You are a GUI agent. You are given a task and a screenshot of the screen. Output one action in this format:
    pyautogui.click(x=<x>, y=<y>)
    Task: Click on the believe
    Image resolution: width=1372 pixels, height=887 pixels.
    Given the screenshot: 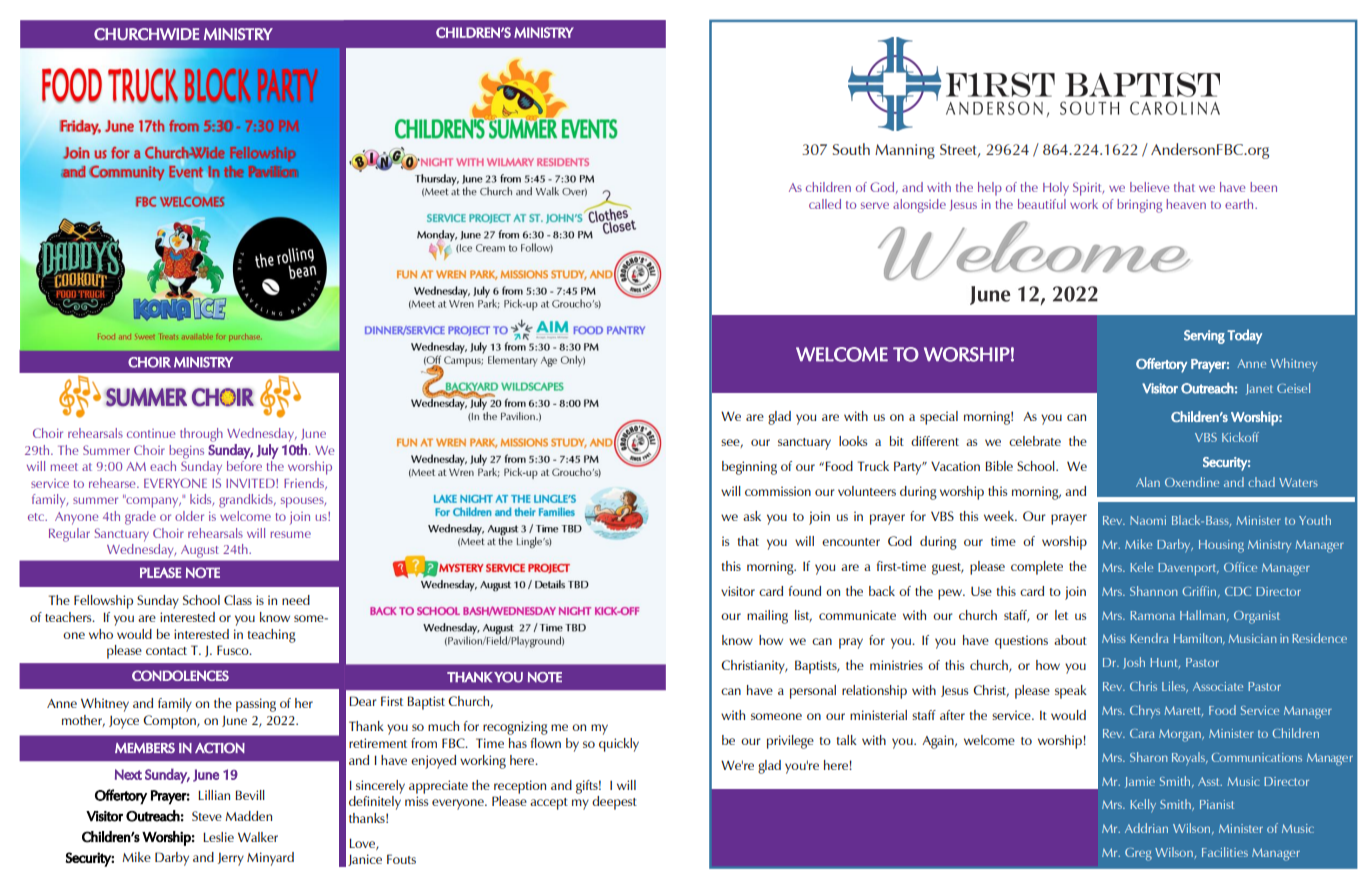 What is the action you would take?
    pyautogui.click(x=1149, y=187)
